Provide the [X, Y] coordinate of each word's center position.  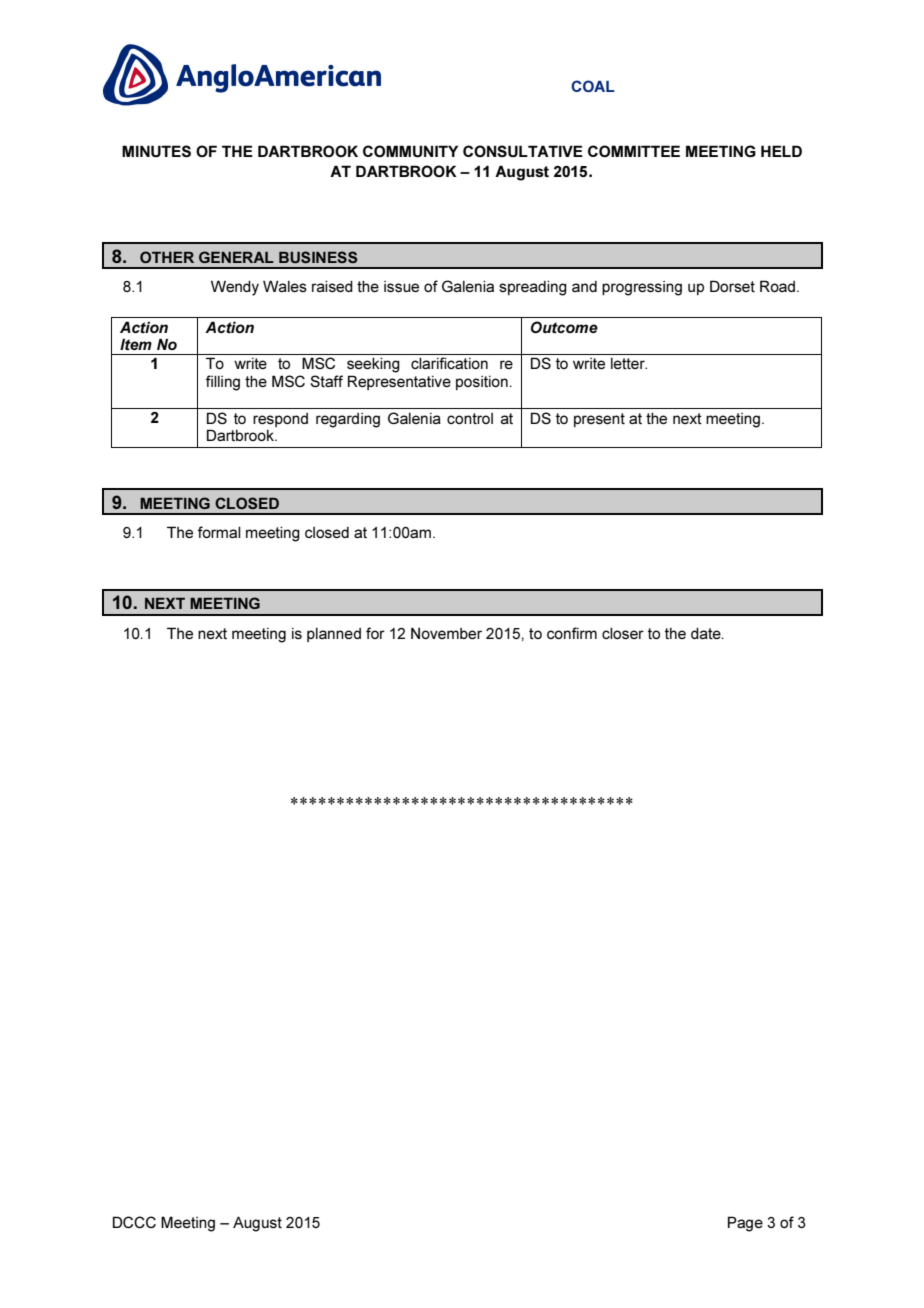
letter [629, 363]
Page [745, 1224]
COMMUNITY [410, 151]
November [446, 633]
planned [334, 635]
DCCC [134, 1222]
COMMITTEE [634, 151]
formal [219, 532]
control [470, 418]
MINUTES [156, 151]
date [707, 633]
